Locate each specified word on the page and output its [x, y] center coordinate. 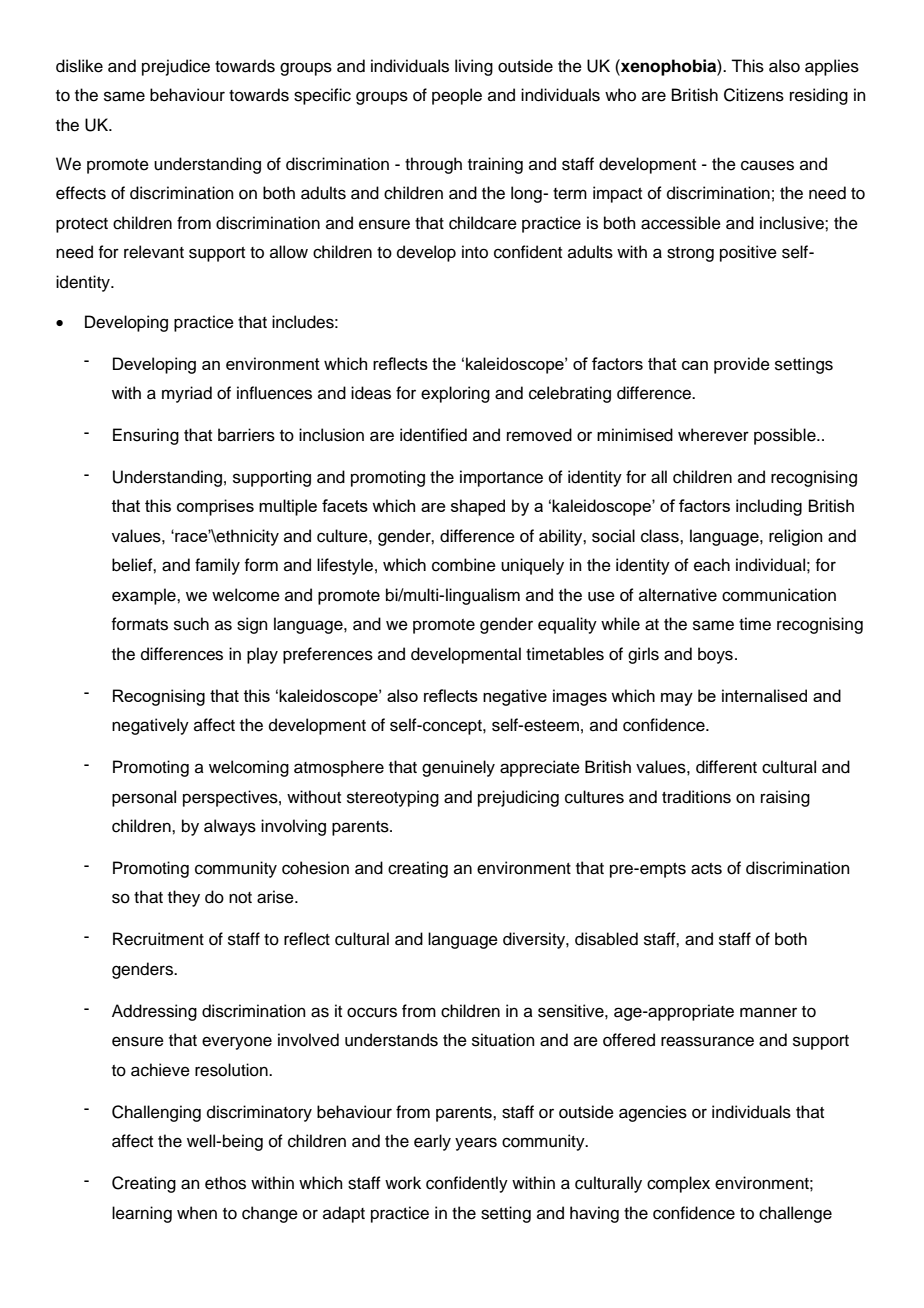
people [457, 96]
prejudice [176, 67]
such [191, 624]
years [476, 1144]
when [197, 1213]
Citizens [754, 95]
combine [464, 565]
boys [715, 655]
